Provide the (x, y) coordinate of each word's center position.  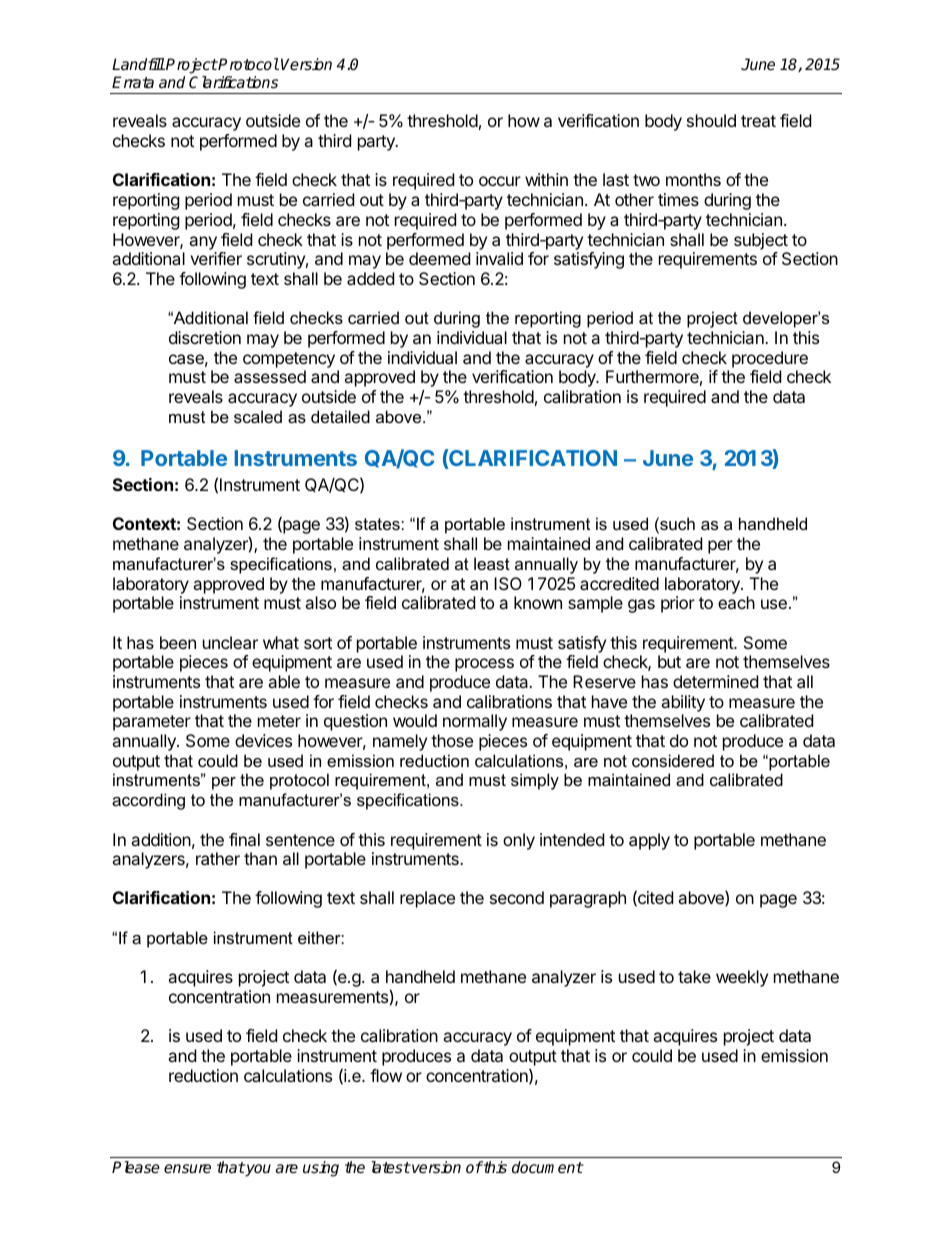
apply (649, 841)
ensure (187, 1169)
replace (427, 899)
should (711, 120)
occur (500, 181)
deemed (439, 258)
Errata (133, 82)
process (484, 665)
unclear (230, 642)
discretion (205, 337)
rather (218, 858)
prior (678, 604)
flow (386, 1075)
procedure (770, 359)
